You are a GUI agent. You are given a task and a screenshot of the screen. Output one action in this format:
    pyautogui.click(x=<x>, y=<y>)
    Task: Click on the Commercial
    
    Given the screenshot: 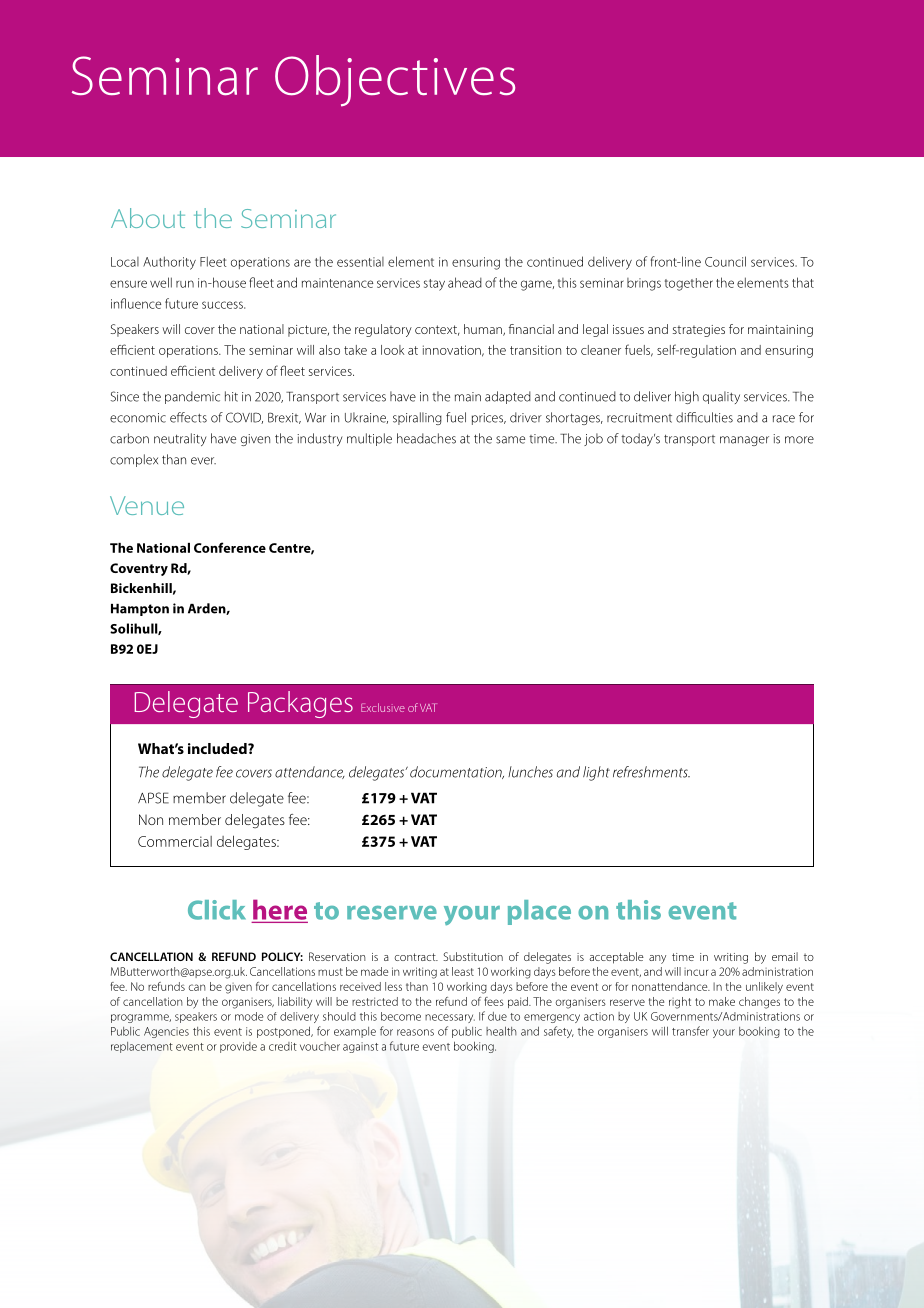 What is the action you would take?
    pyautogui.click(x=175, y=841)
